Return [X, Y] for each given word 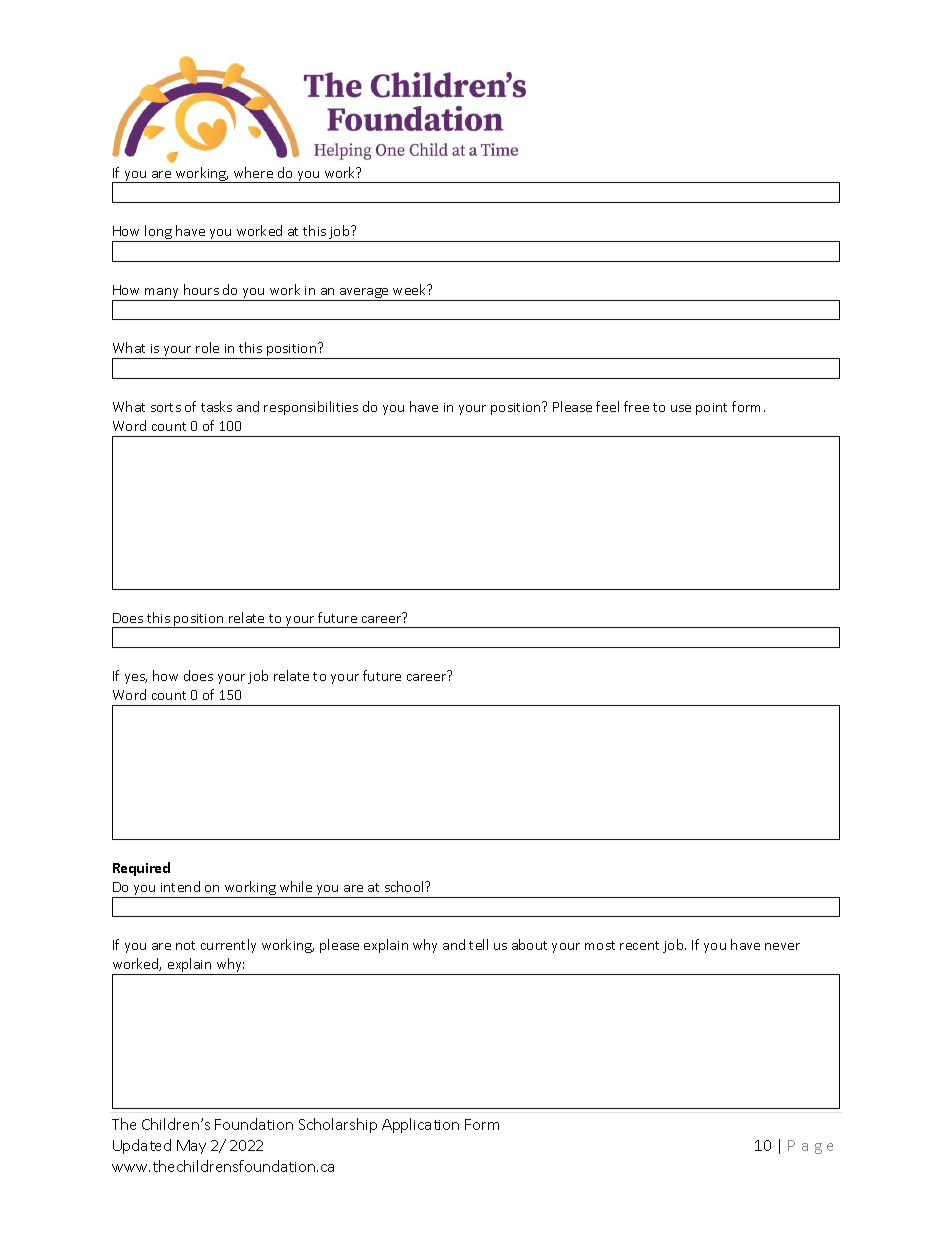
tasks [216, 406]
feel [607, 406]
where [253, 172]
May [191, 1147]
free [636, 406]
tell [478, 944]
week [411, 289]
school [405, 886]
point [711, 409]
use [681, 408]
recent [639, 945]
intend [180, 886]
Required [141, 869]
